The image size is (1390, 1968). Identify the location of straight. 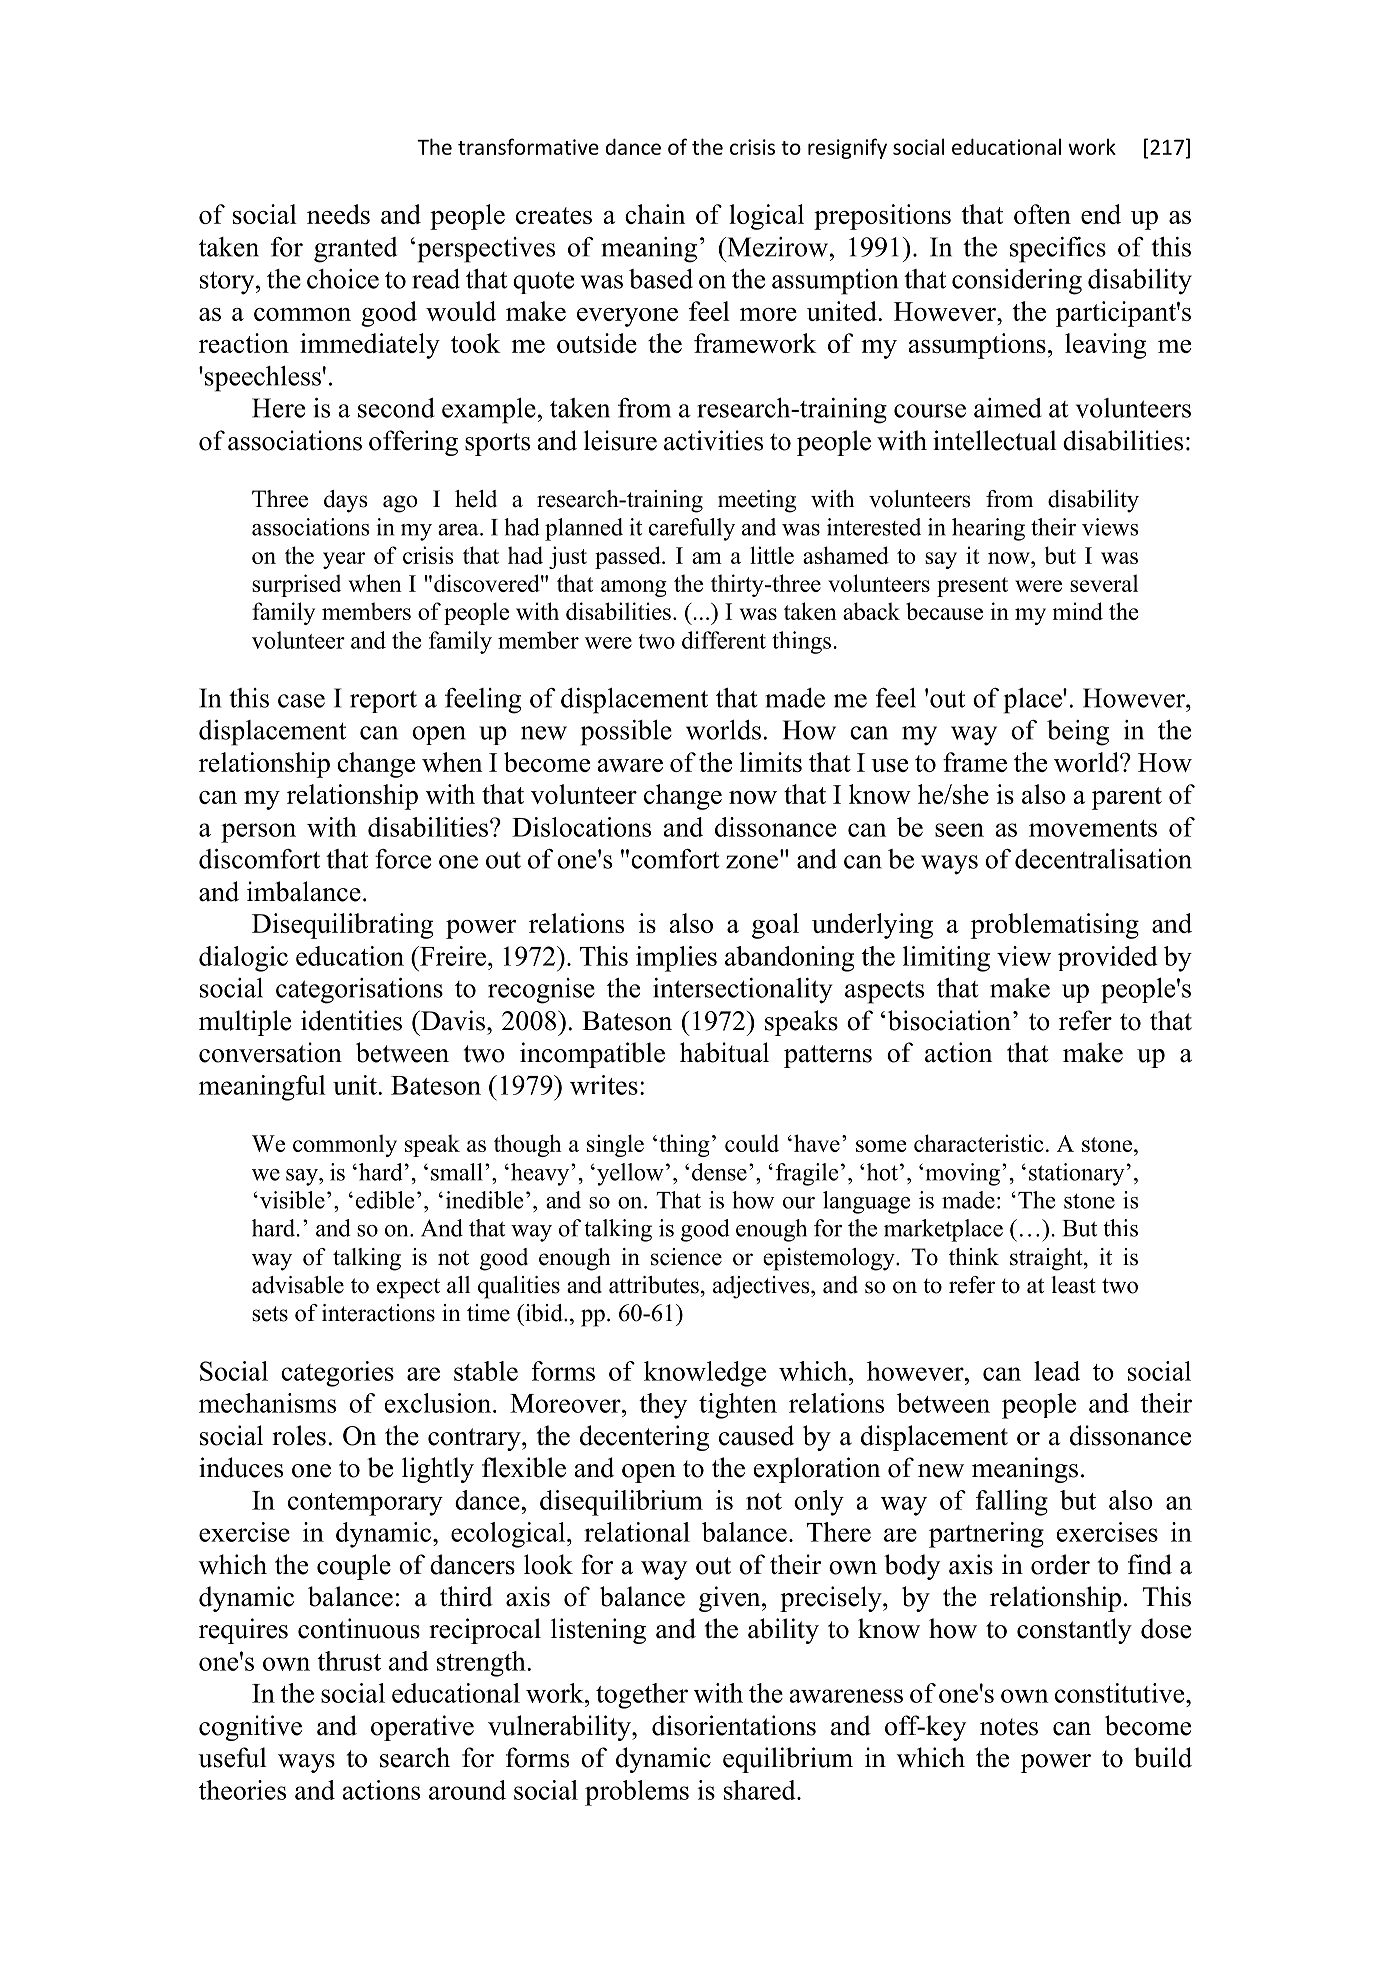
(1047, 1259).
